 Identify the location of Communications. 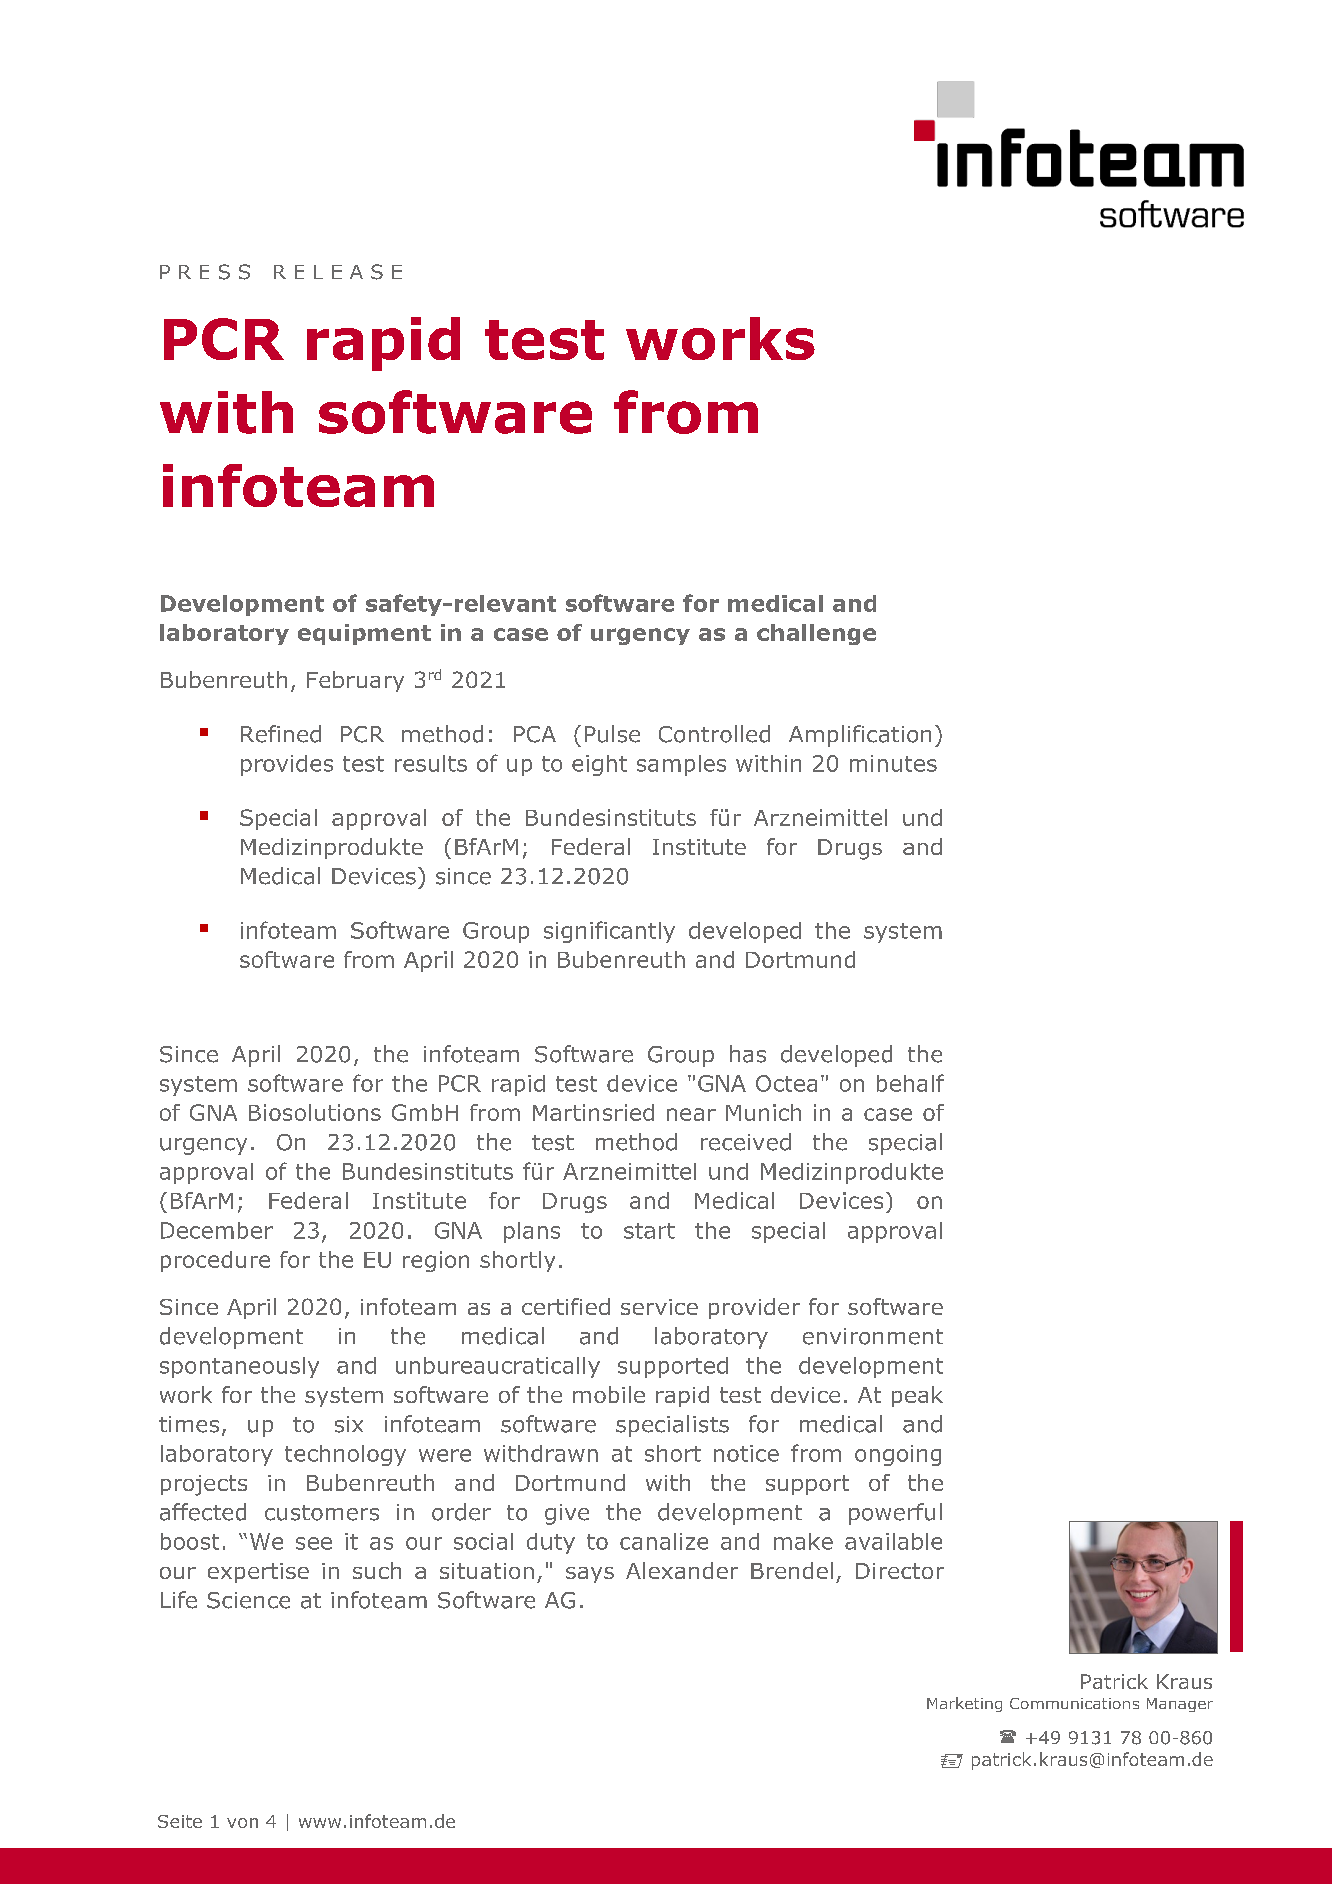
(1074, 1703).
